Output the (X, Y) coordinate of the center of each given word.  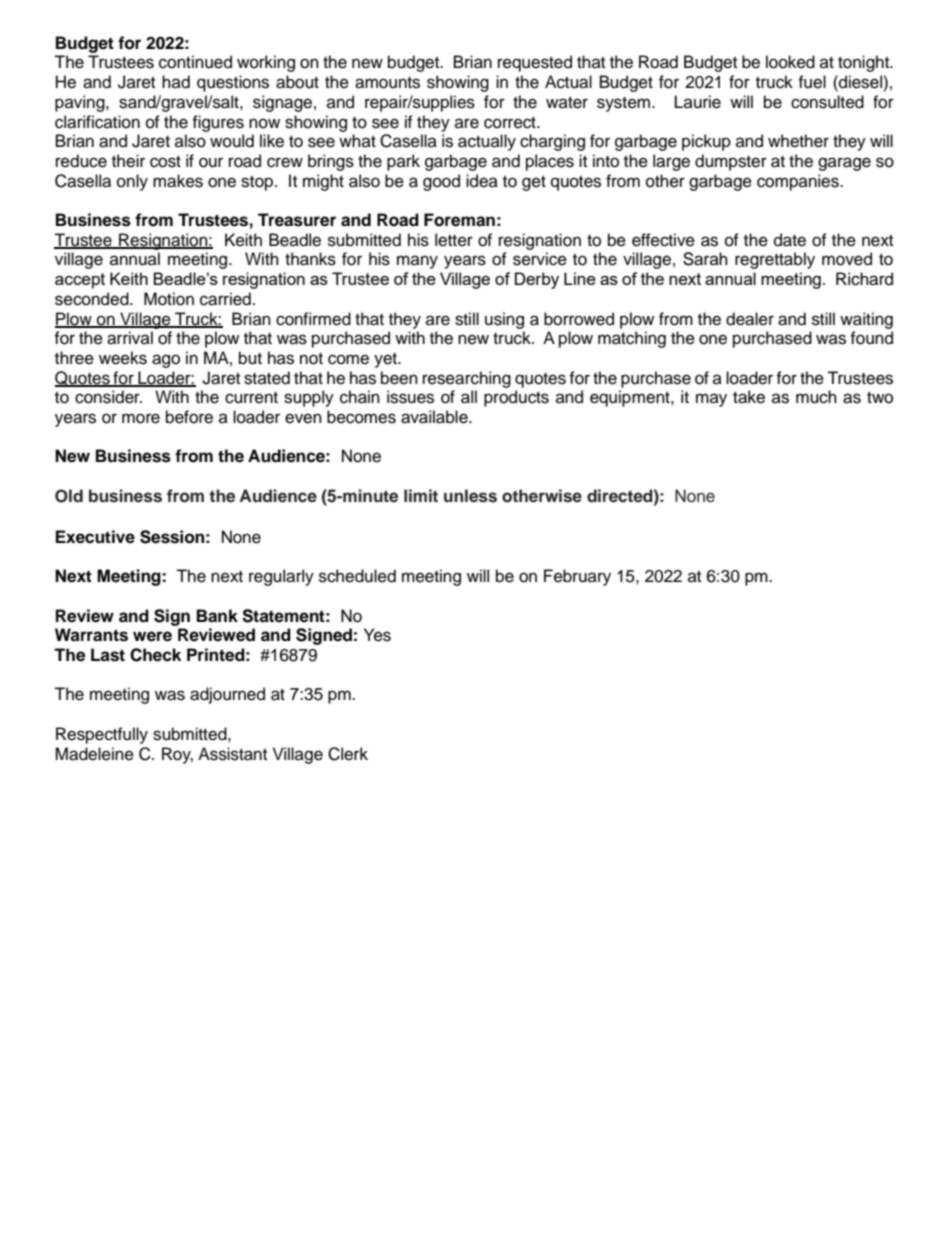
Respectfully (102, 735)
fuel (812, 82)
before (189, 417)
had (176, 82)
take (749, 397)
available (435, 417)
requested (535, 63)
